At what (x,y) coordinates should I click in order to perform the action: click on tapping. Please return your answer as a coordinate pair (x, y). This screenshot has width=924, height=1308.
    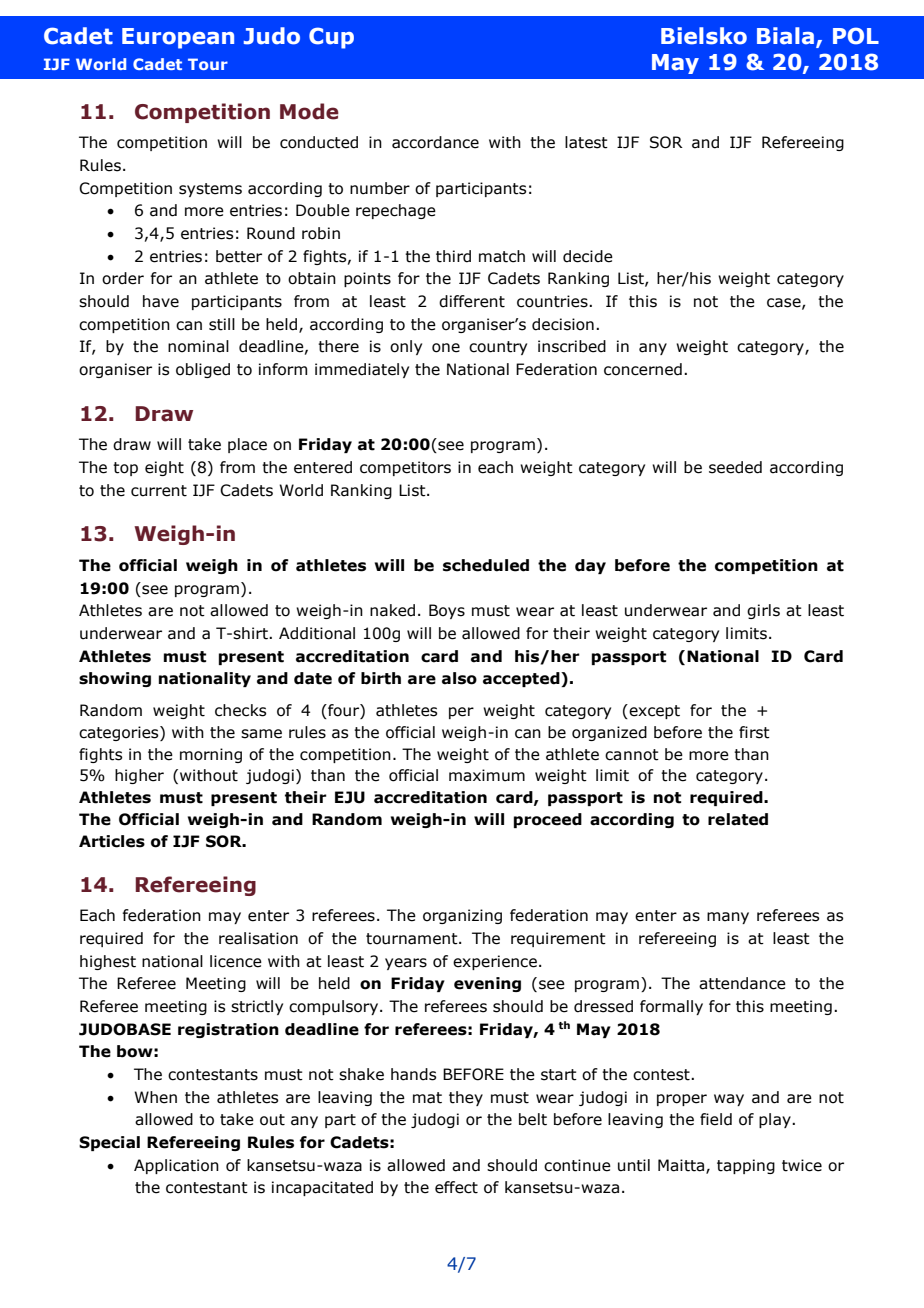
    Looking at the image, I should click on (746, 1166).
